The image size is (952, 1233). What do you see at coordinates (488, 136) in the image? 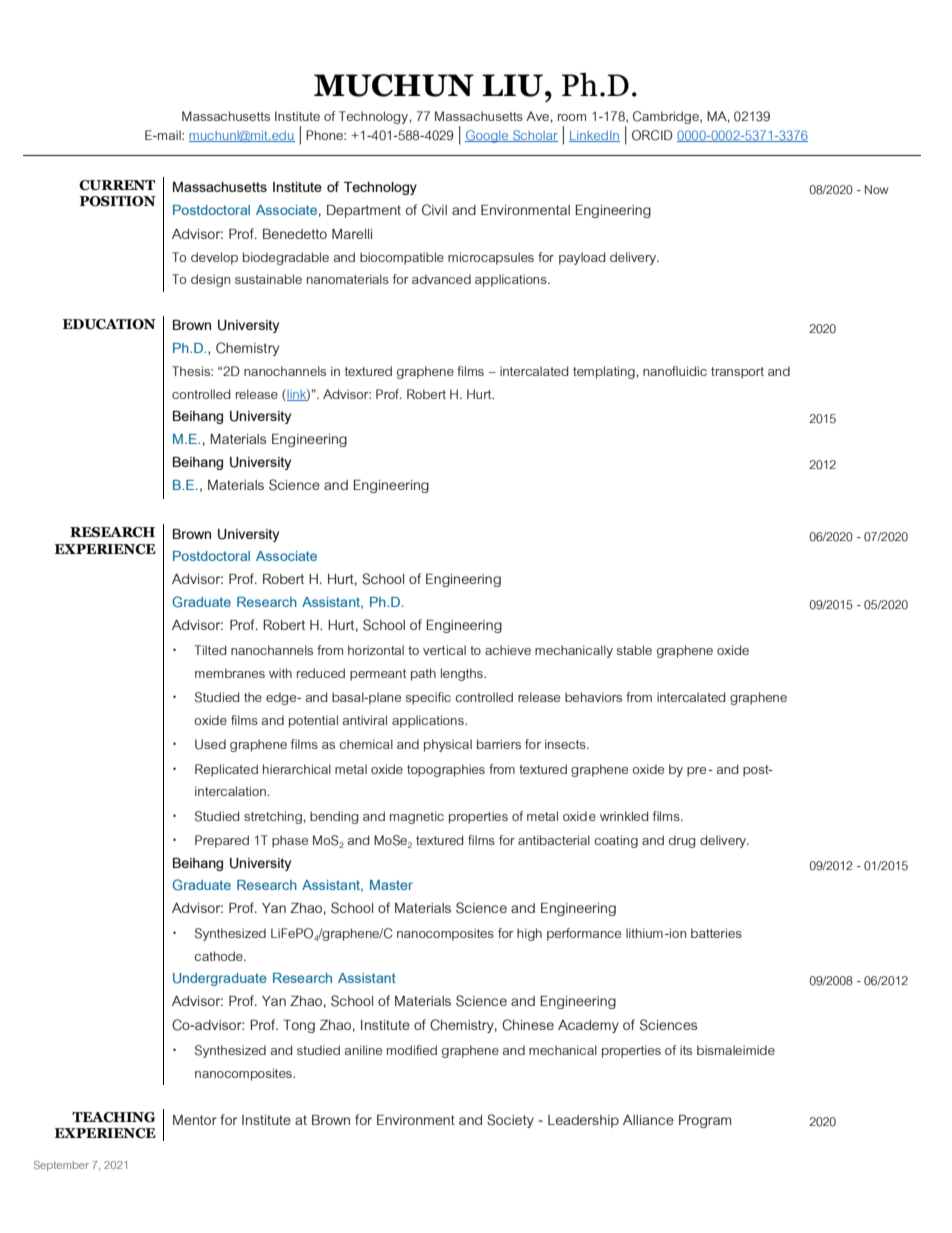
I see `Google` at bounding box center [488, 136].
